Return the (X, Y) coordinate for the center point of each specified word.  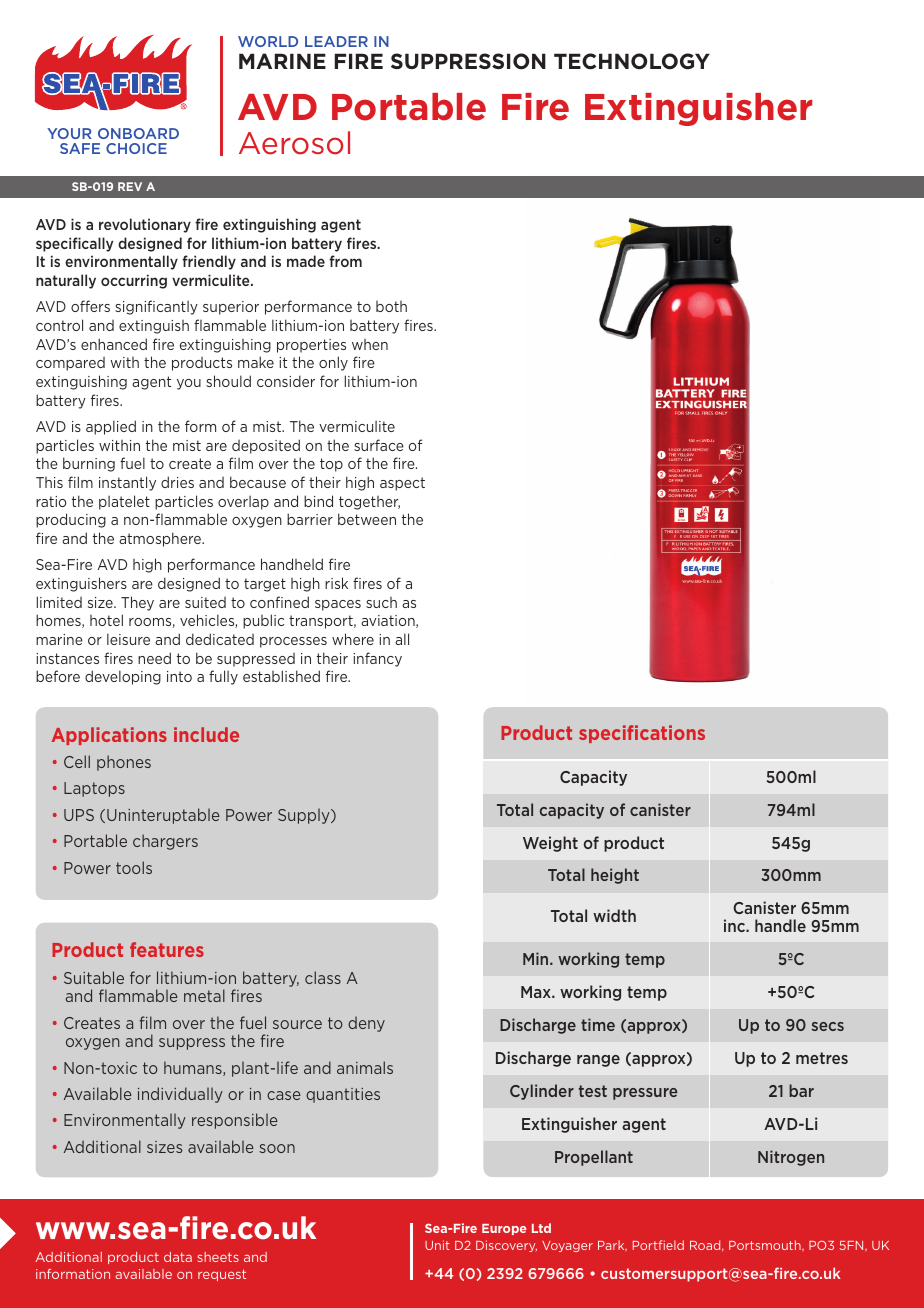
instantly (127, 483)
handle (780, 925)
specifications (642, 734)
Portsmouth (766, 1246)
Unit (437, 1245)
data (178, 1257)
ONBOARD (138, 133)
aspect (402, 484)
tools (134, 867)
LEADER (336, 41)
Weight (550, 844)
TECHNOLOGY (632, 61)
